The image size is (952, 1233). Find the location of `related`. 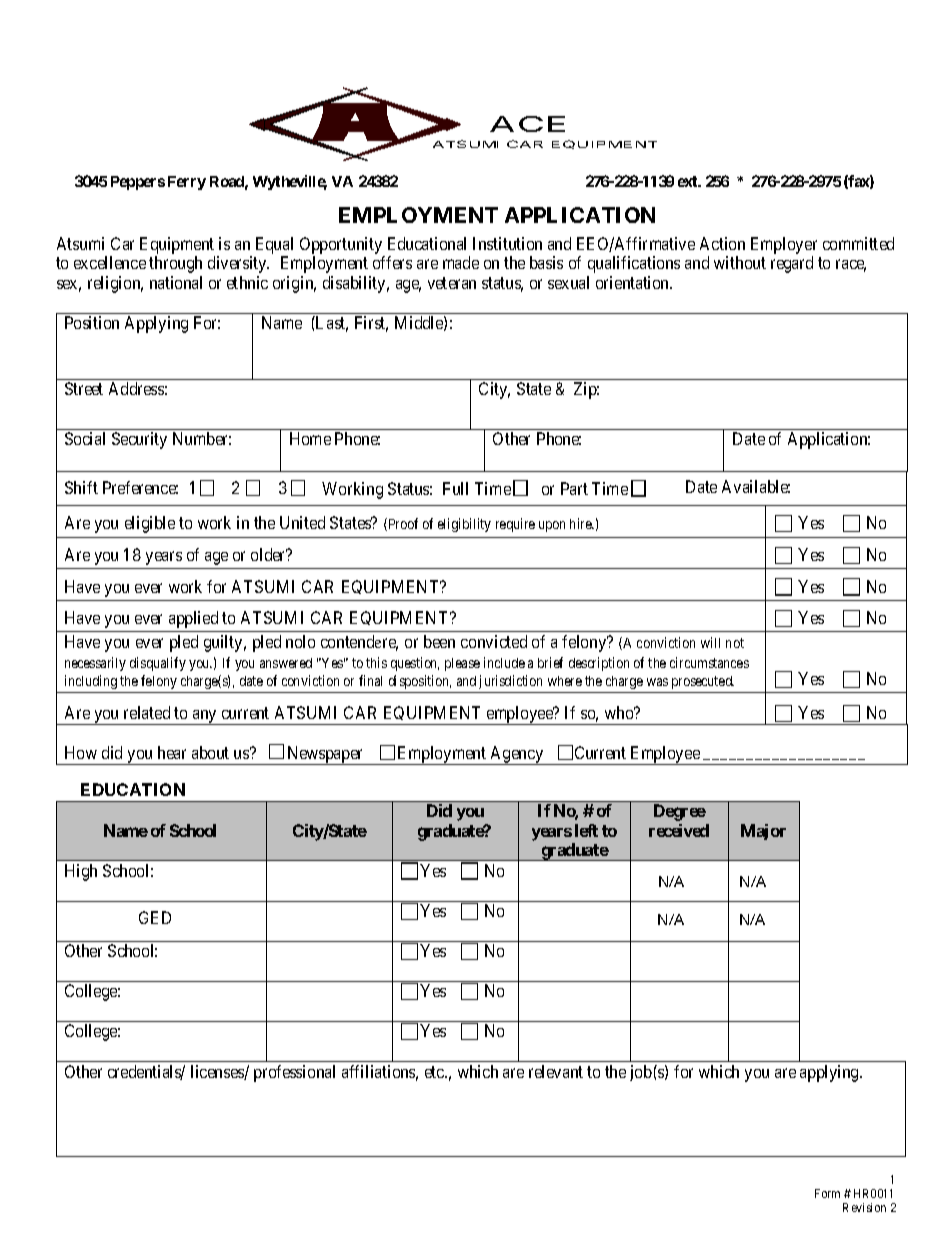

related is located at coordinates (147, 712).
